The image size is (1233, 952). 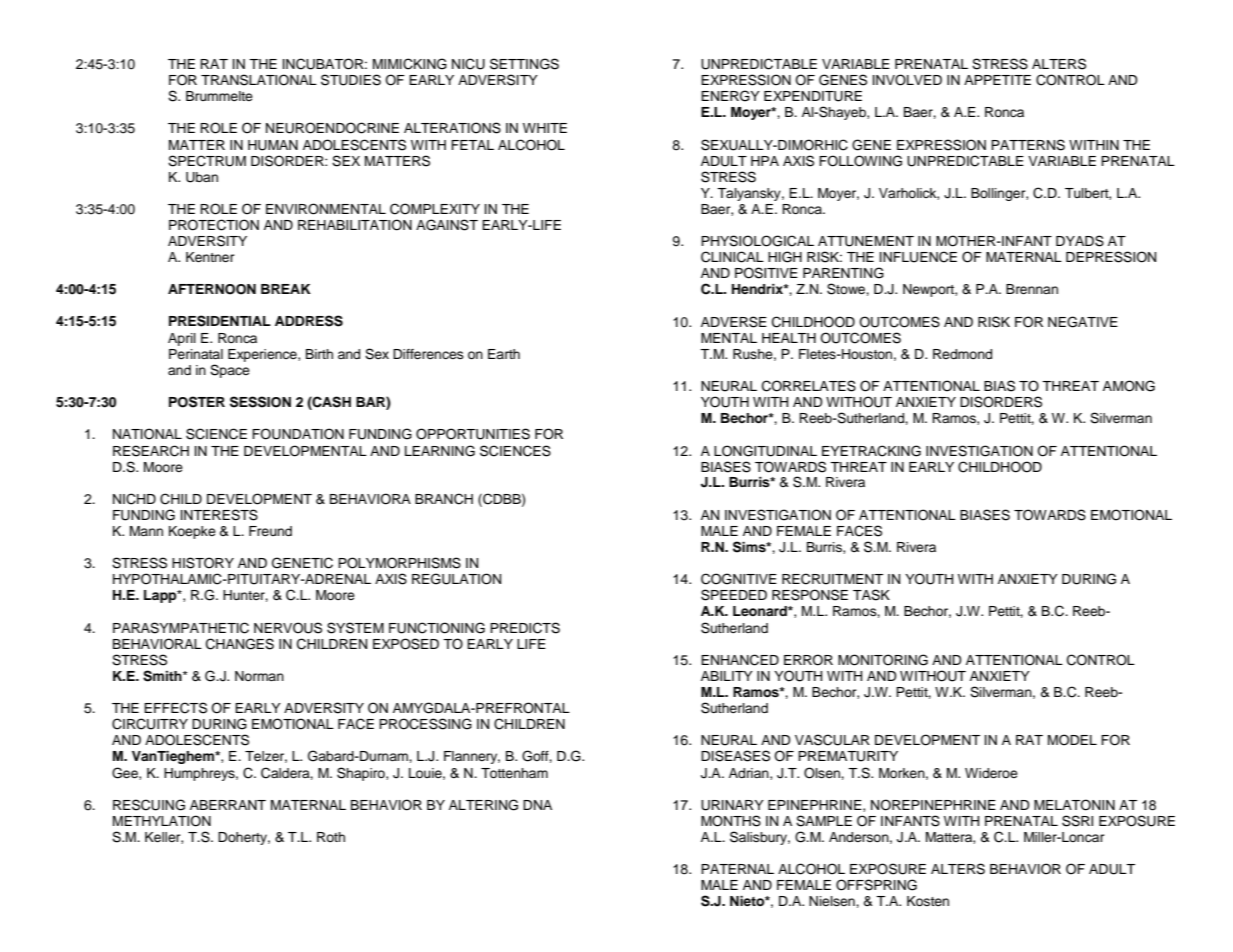 I want to click on OFFSPRING, so click(x=876, y=885).
